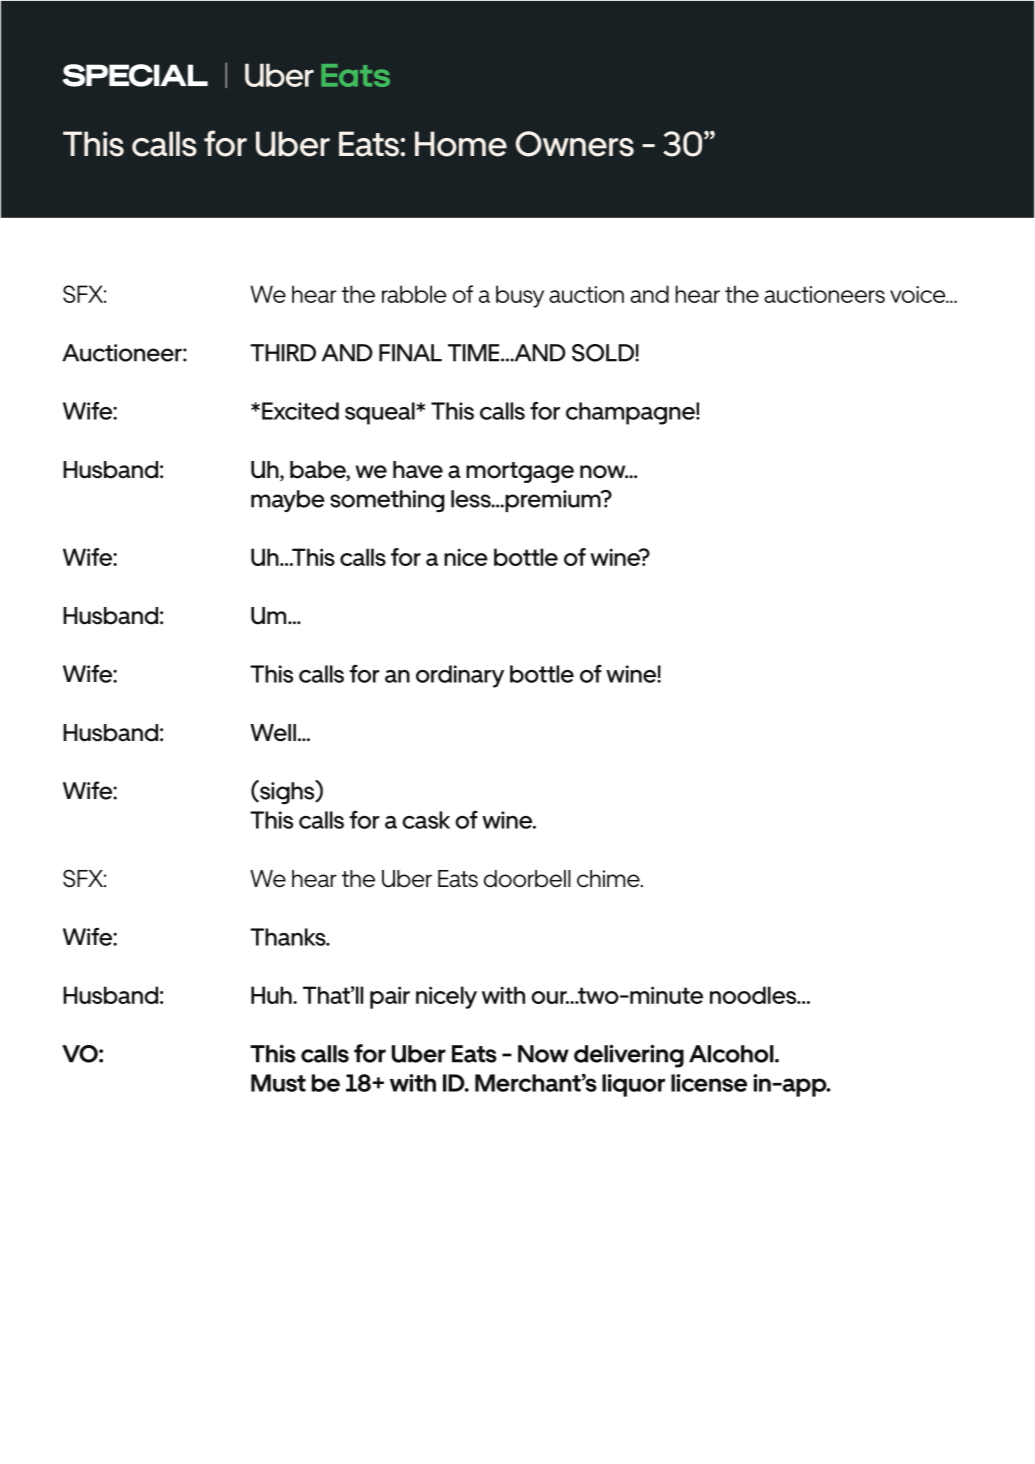 This screenshot has width=1035, height=1464. Describe the element at coordinates (520, 472) in the screenshot. I see `mortgage` at that location.
